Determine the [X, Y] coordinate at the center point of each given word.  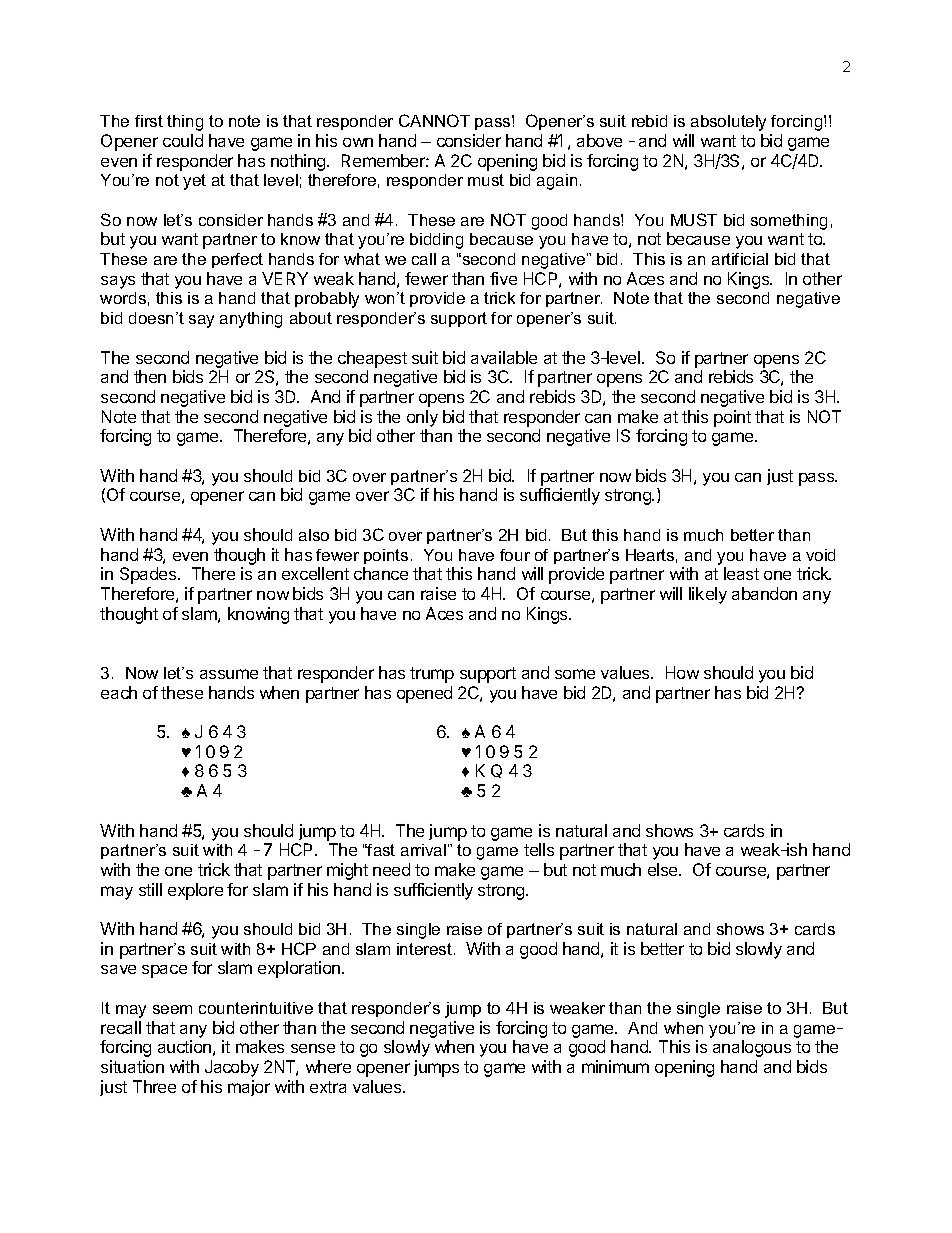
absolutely [728, 123]
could [183, 140]
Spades [149, 575]
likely [708, 595]
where [328, 1066]
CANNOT [434, 120]
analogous [752, 1048]
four [515, 555]
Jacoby [232, 1068]
